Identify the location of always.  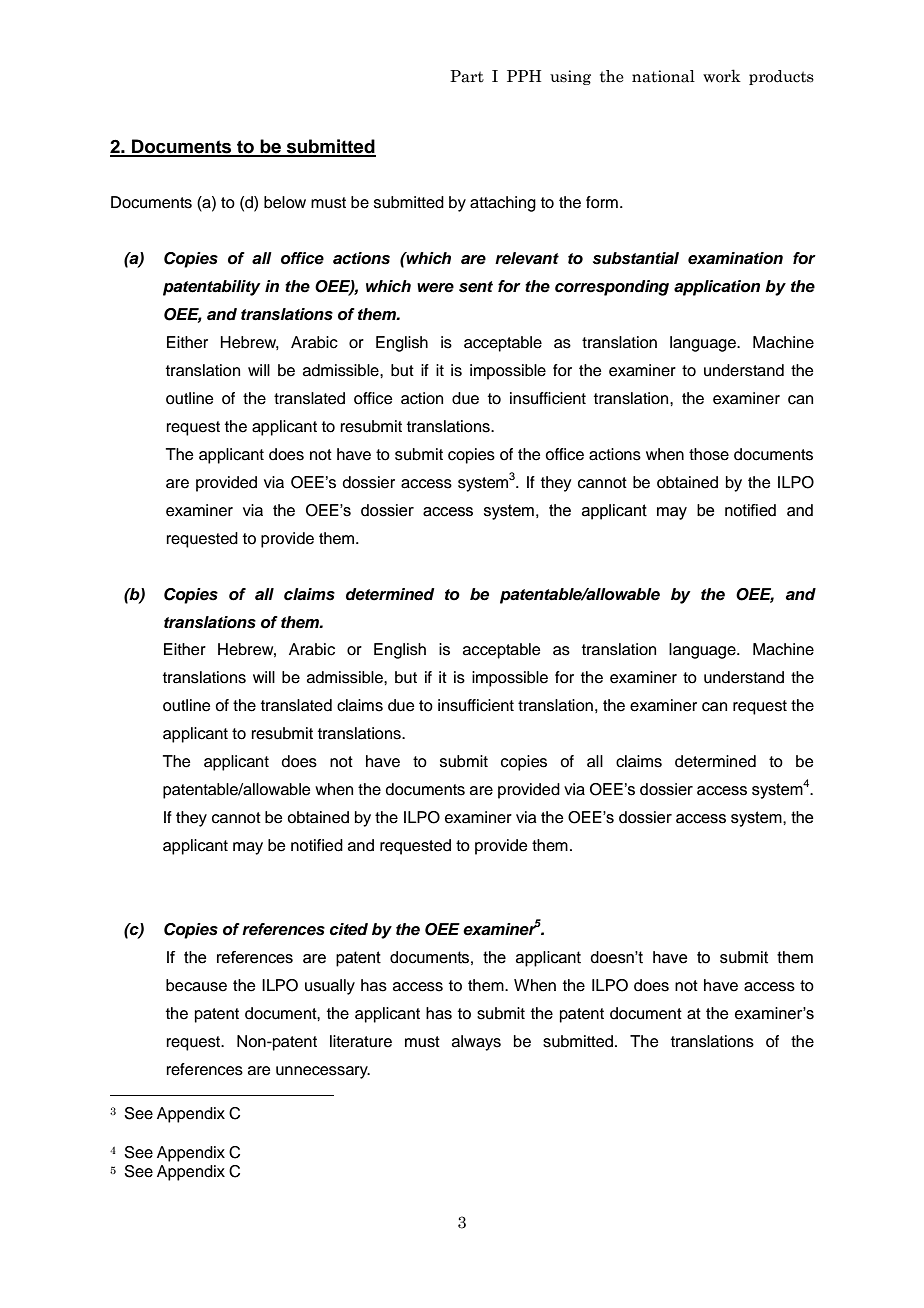
(476, 1043).
